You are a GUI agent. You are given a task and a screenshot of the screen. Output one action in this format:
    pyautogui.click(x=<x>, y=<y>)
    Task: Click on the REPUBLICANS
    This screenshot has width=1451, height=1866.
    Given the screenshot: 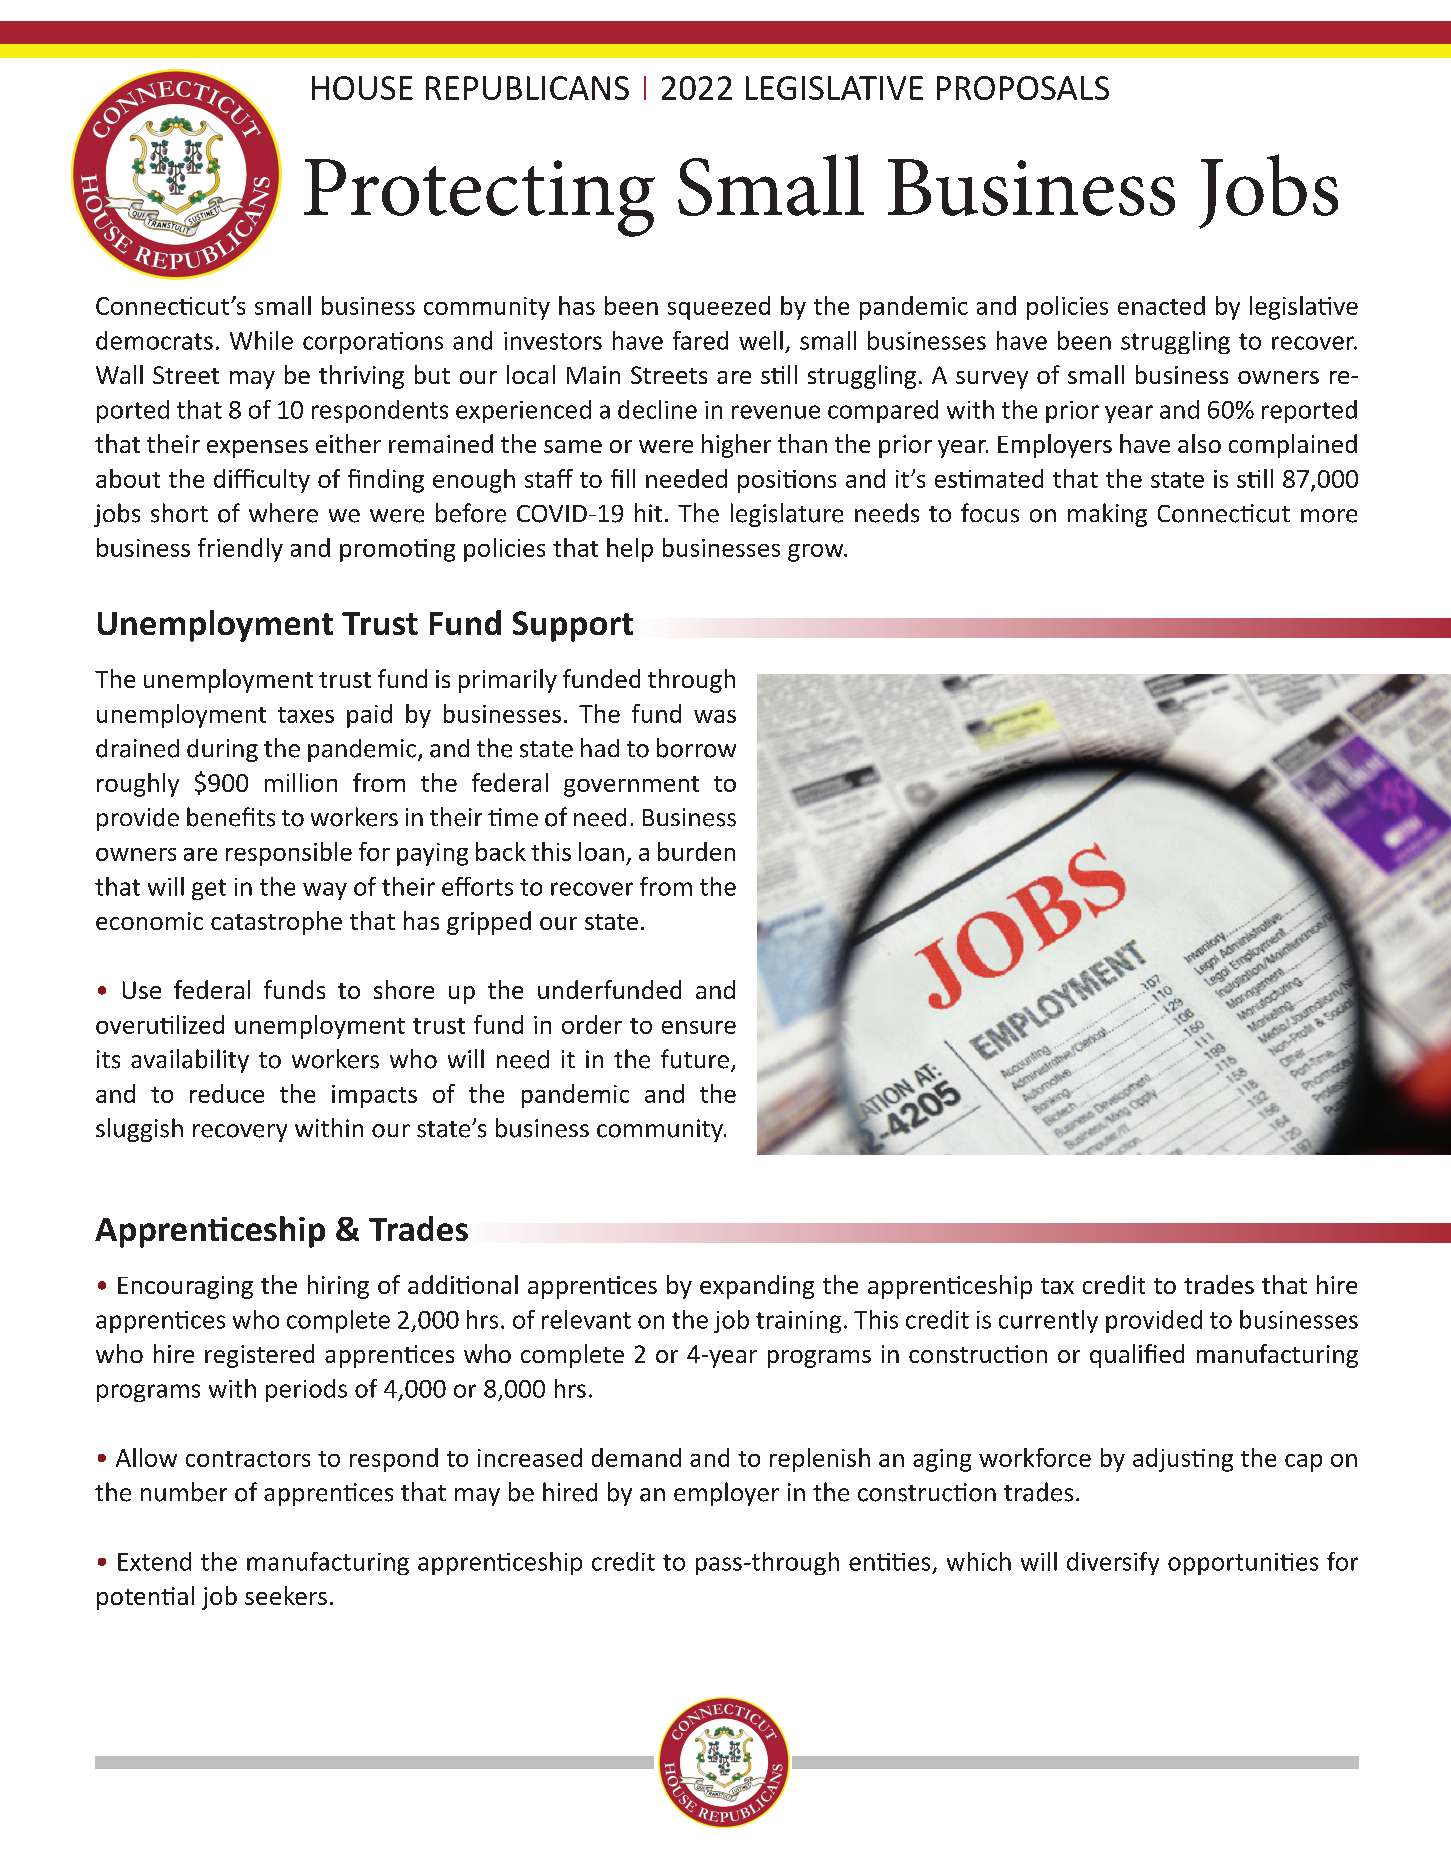 What is the action you would take?
    pyautogui.click(x=527, y=88)
